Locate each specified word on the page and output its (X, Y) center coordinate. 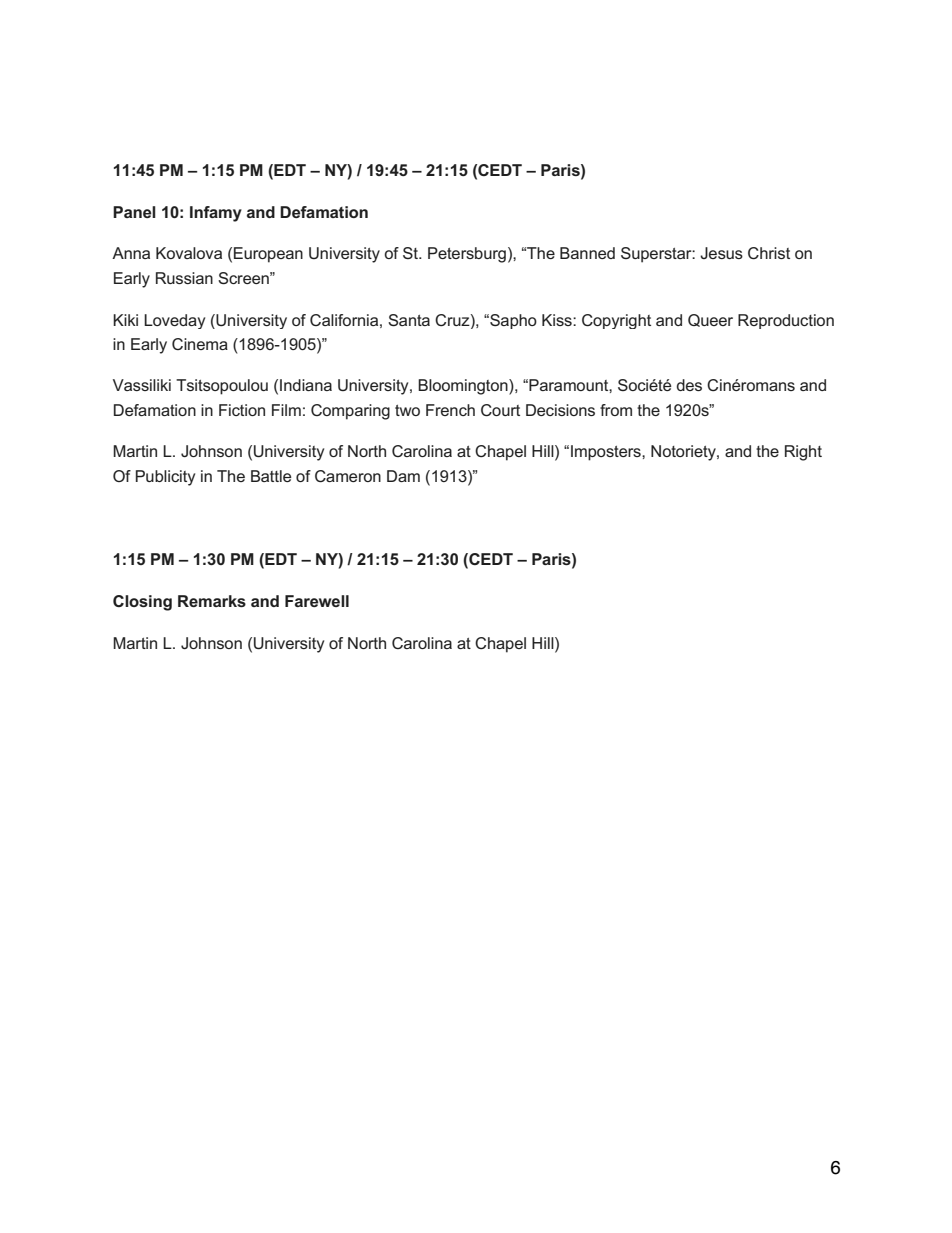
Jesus (721, 253)
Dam (403, 476)
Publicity (165, 478)
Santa (409, 320)
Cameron (348, 476)
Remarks (212, 601)
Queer (710, 320)
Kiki (125, 320)
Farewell (317, 601)
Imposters (607, 453)
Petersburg (467, 255)
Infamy (216, 214)
